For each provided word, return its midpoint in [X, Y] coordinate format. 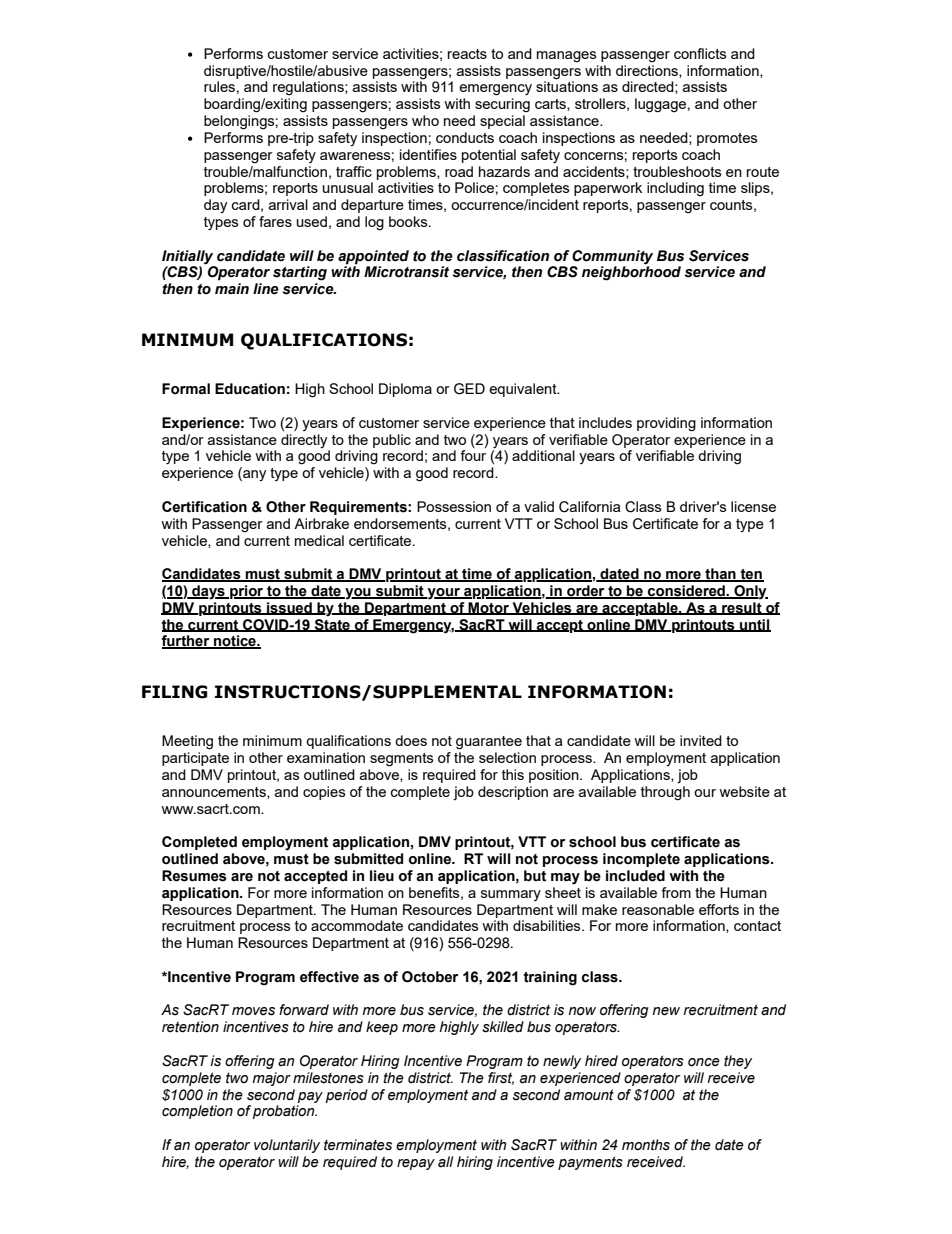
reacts [467, 54]
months [646, 1145]
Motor [489, 608]
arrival [288, 204]
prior [247, 592]
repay [416, 1164]
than [720, 575]
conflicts [700, 53]
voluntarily [287, 1146]
